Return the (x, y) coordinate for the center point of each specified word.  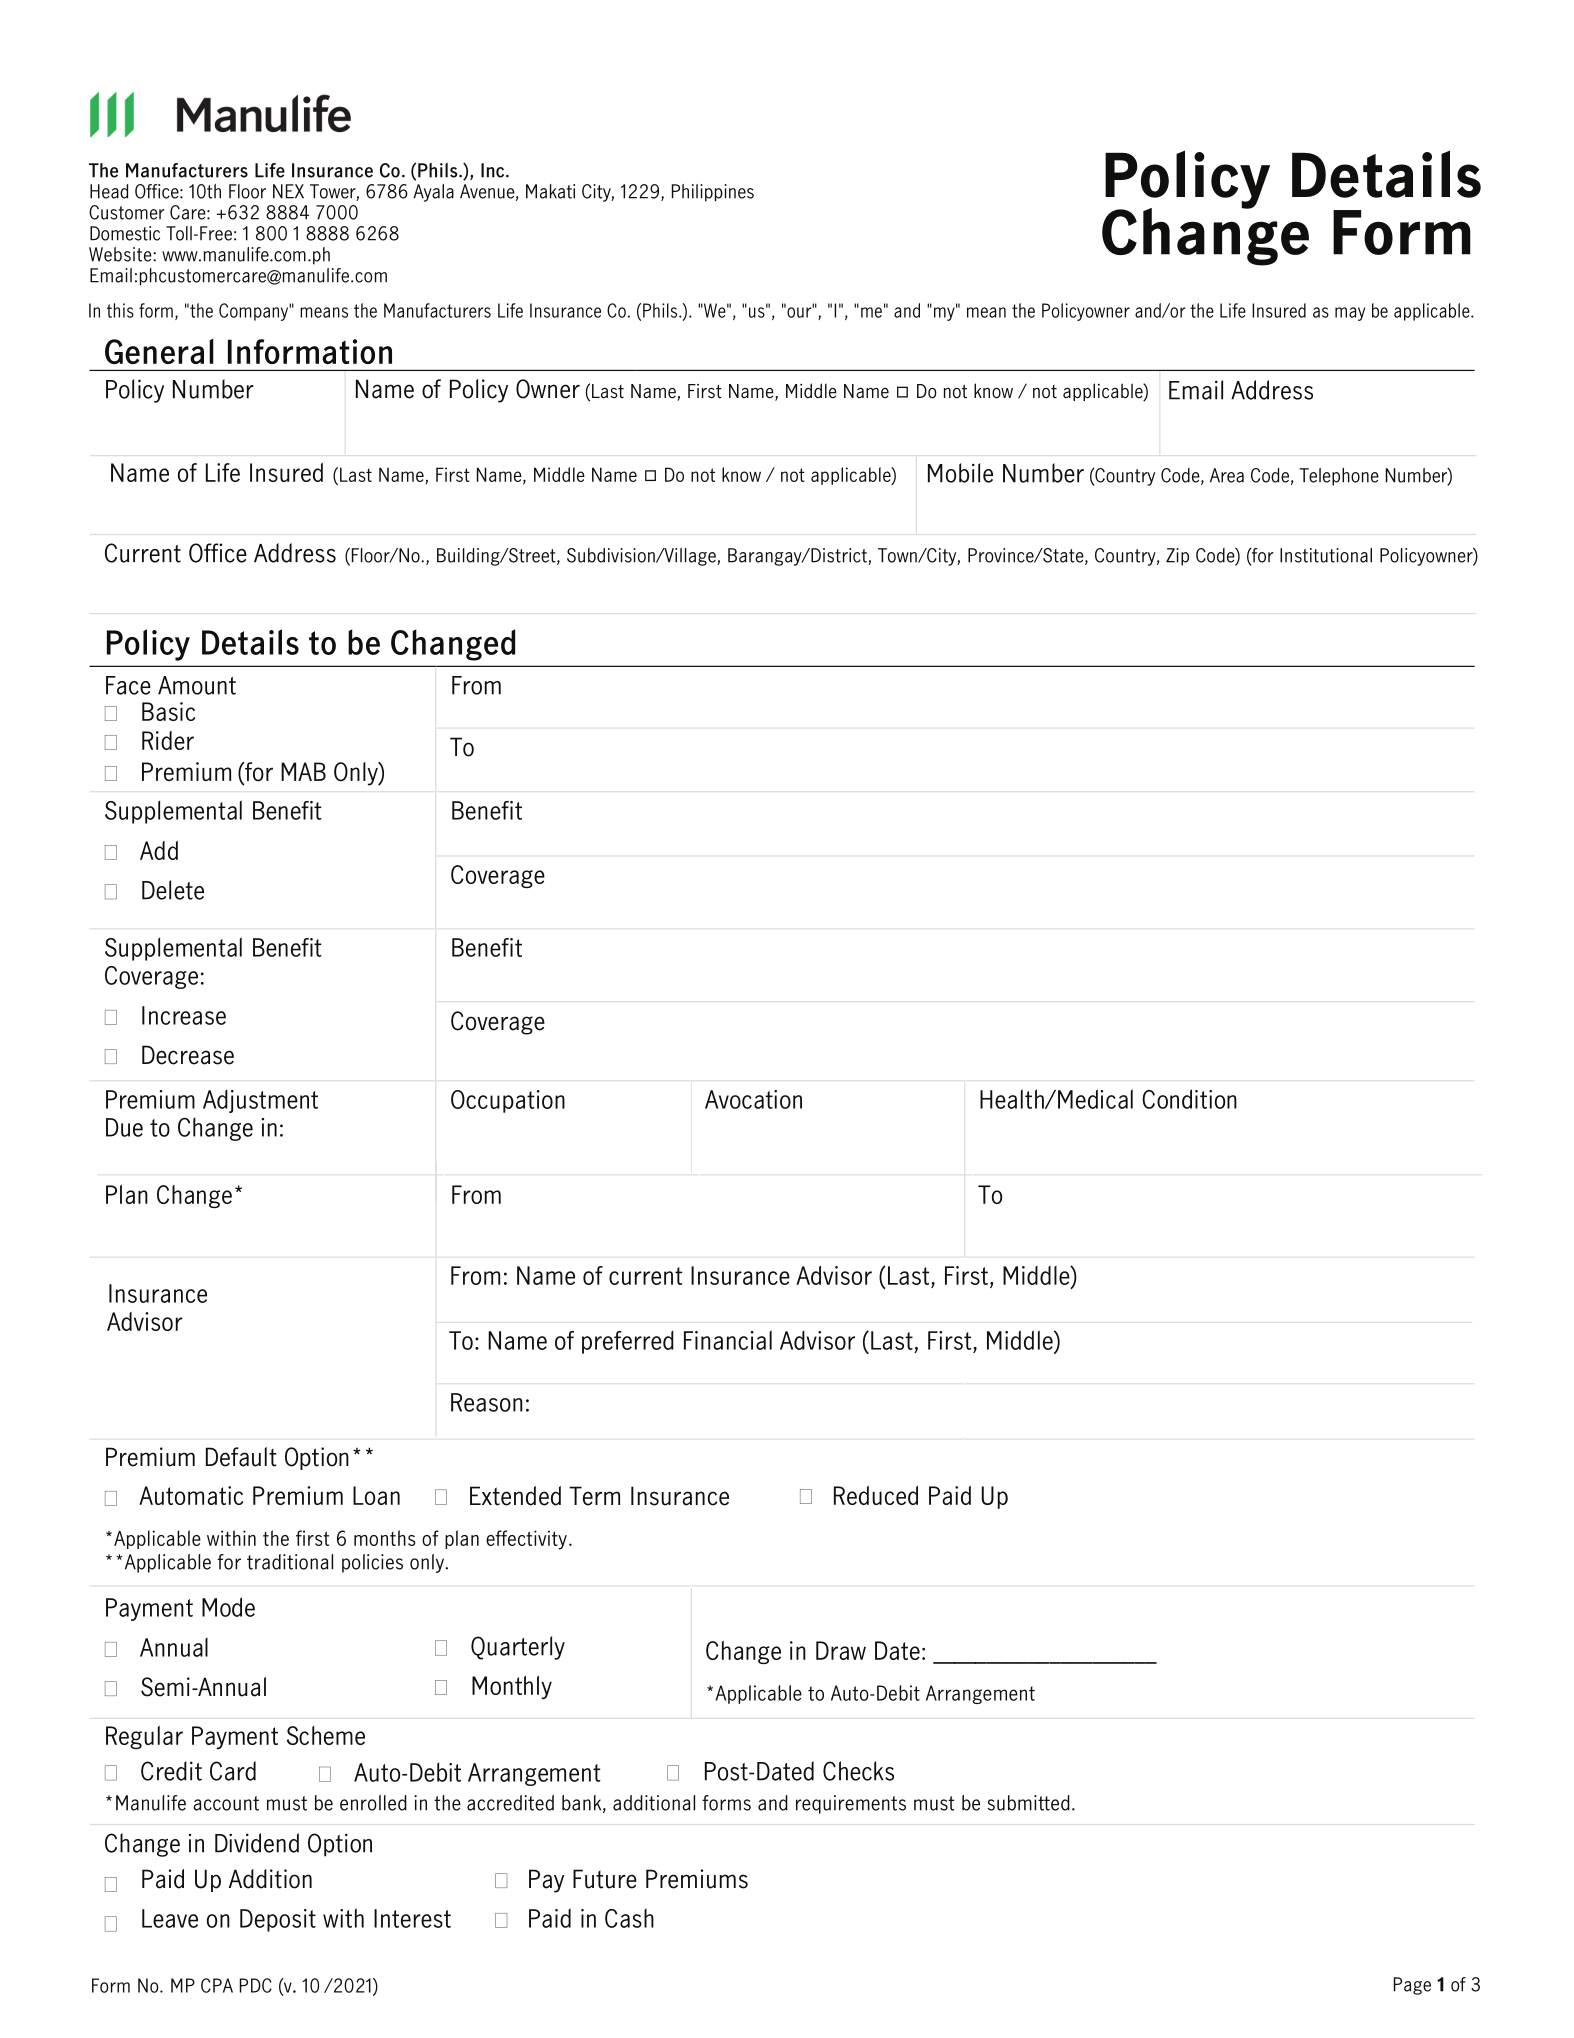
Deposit (278, 1920)
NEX (288, 191)
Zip (1177, 557)
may (1350, 314)
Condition (1189, 1099)
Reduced (876, 1495)
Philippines (713, 193)
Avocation (753, 1099)
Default (241, 1457)
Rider (168, 740)
